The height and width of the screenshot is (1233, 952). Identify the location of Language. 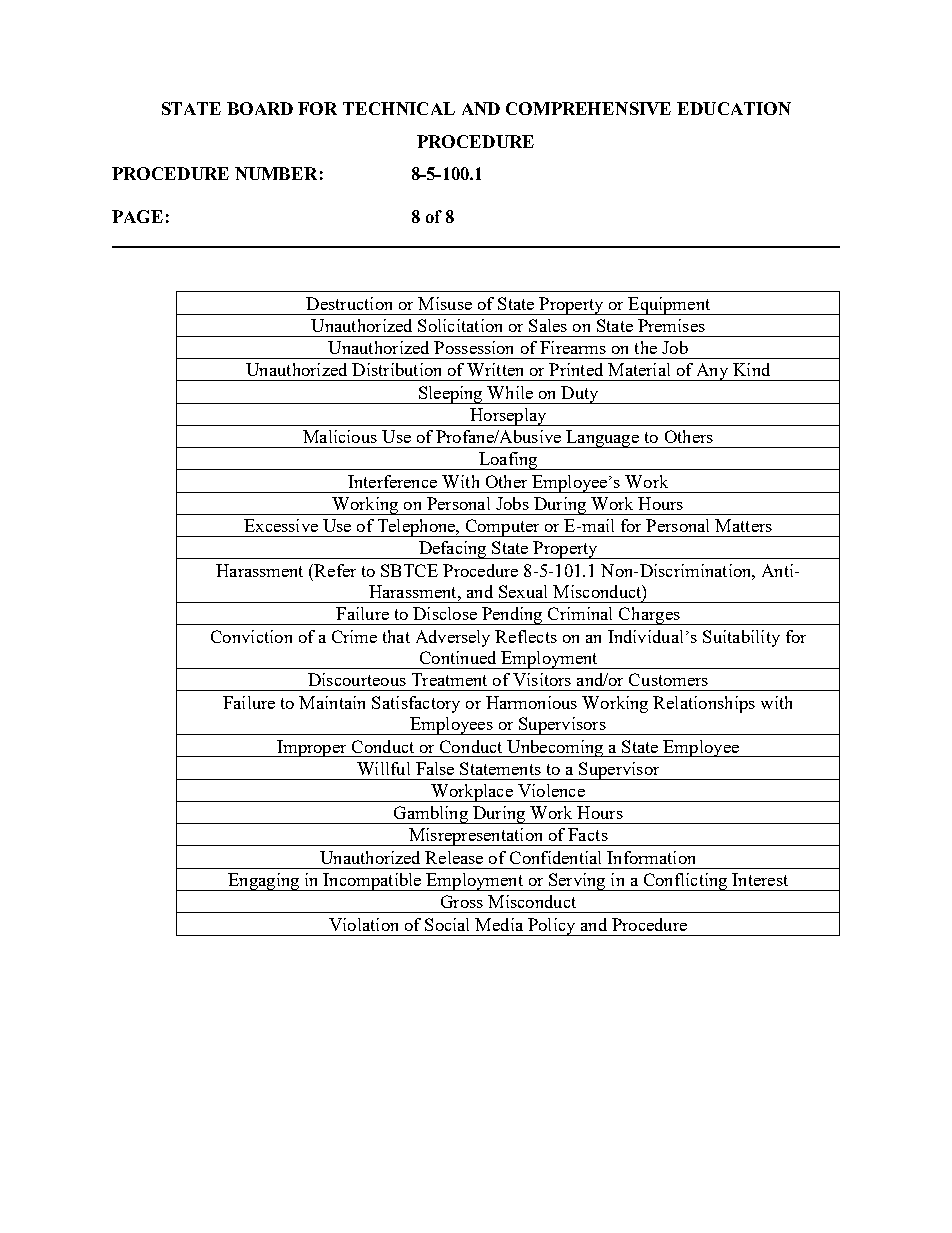
(603, 439).
